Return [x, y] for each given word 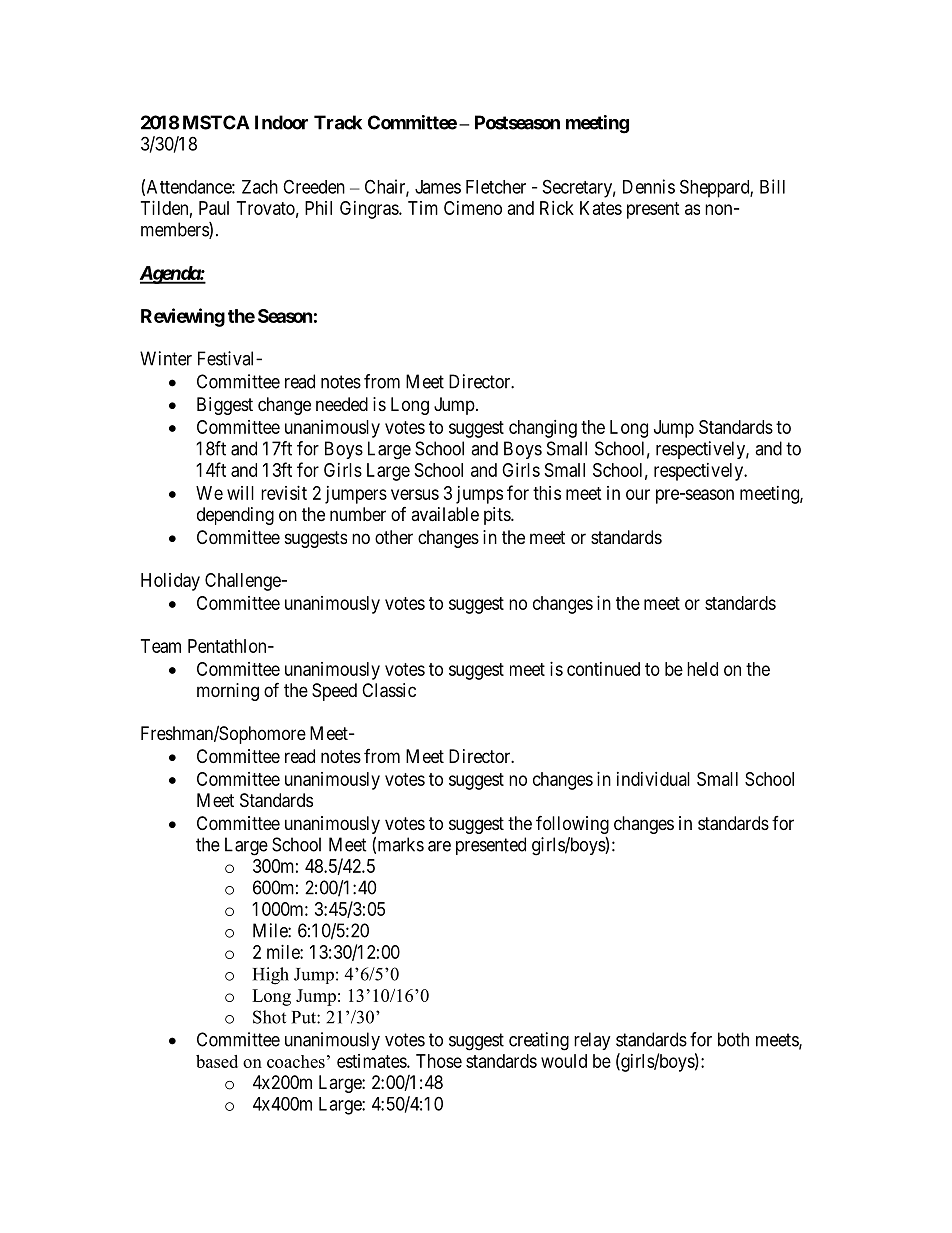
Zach [260, 187]
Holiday [170, 582]
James [438, 187]
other [394, 537]
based [217, 1061]
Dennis [649, 186]
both [733, 1039]
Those [439, 1061]
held [702, 669]
